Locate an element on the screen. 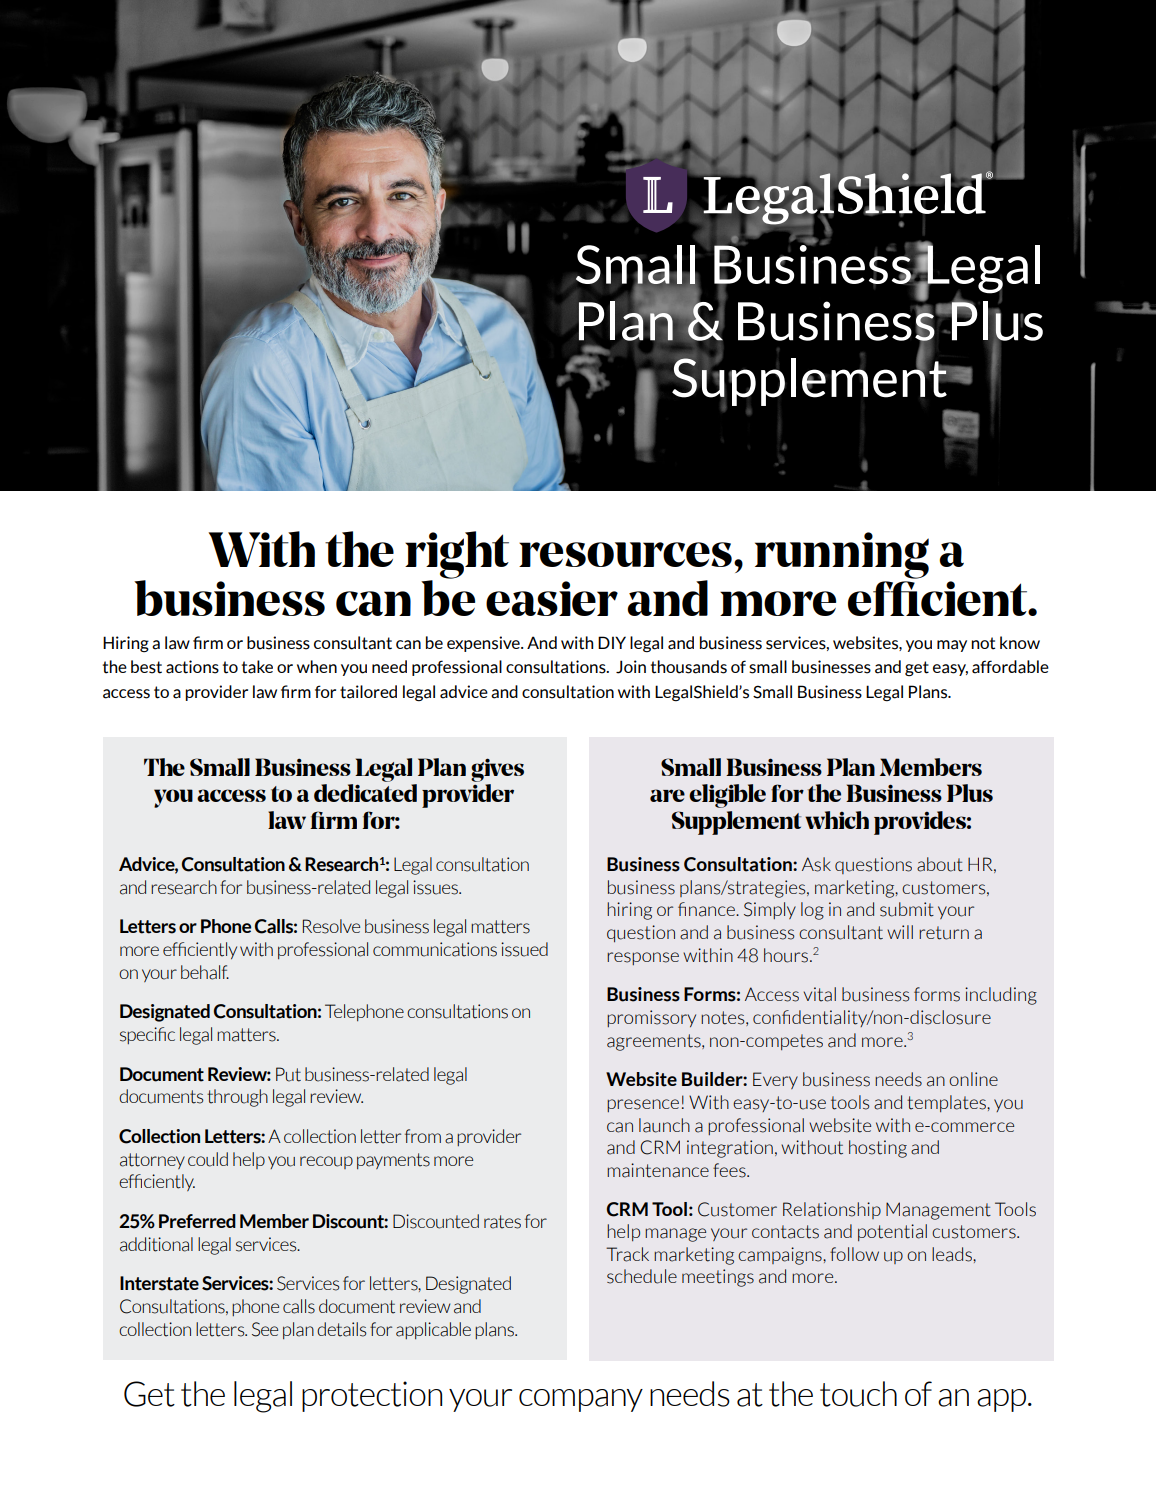 The width and height of the screenshot is (1156, 1496). including is located at coordinates (1001, 996).
